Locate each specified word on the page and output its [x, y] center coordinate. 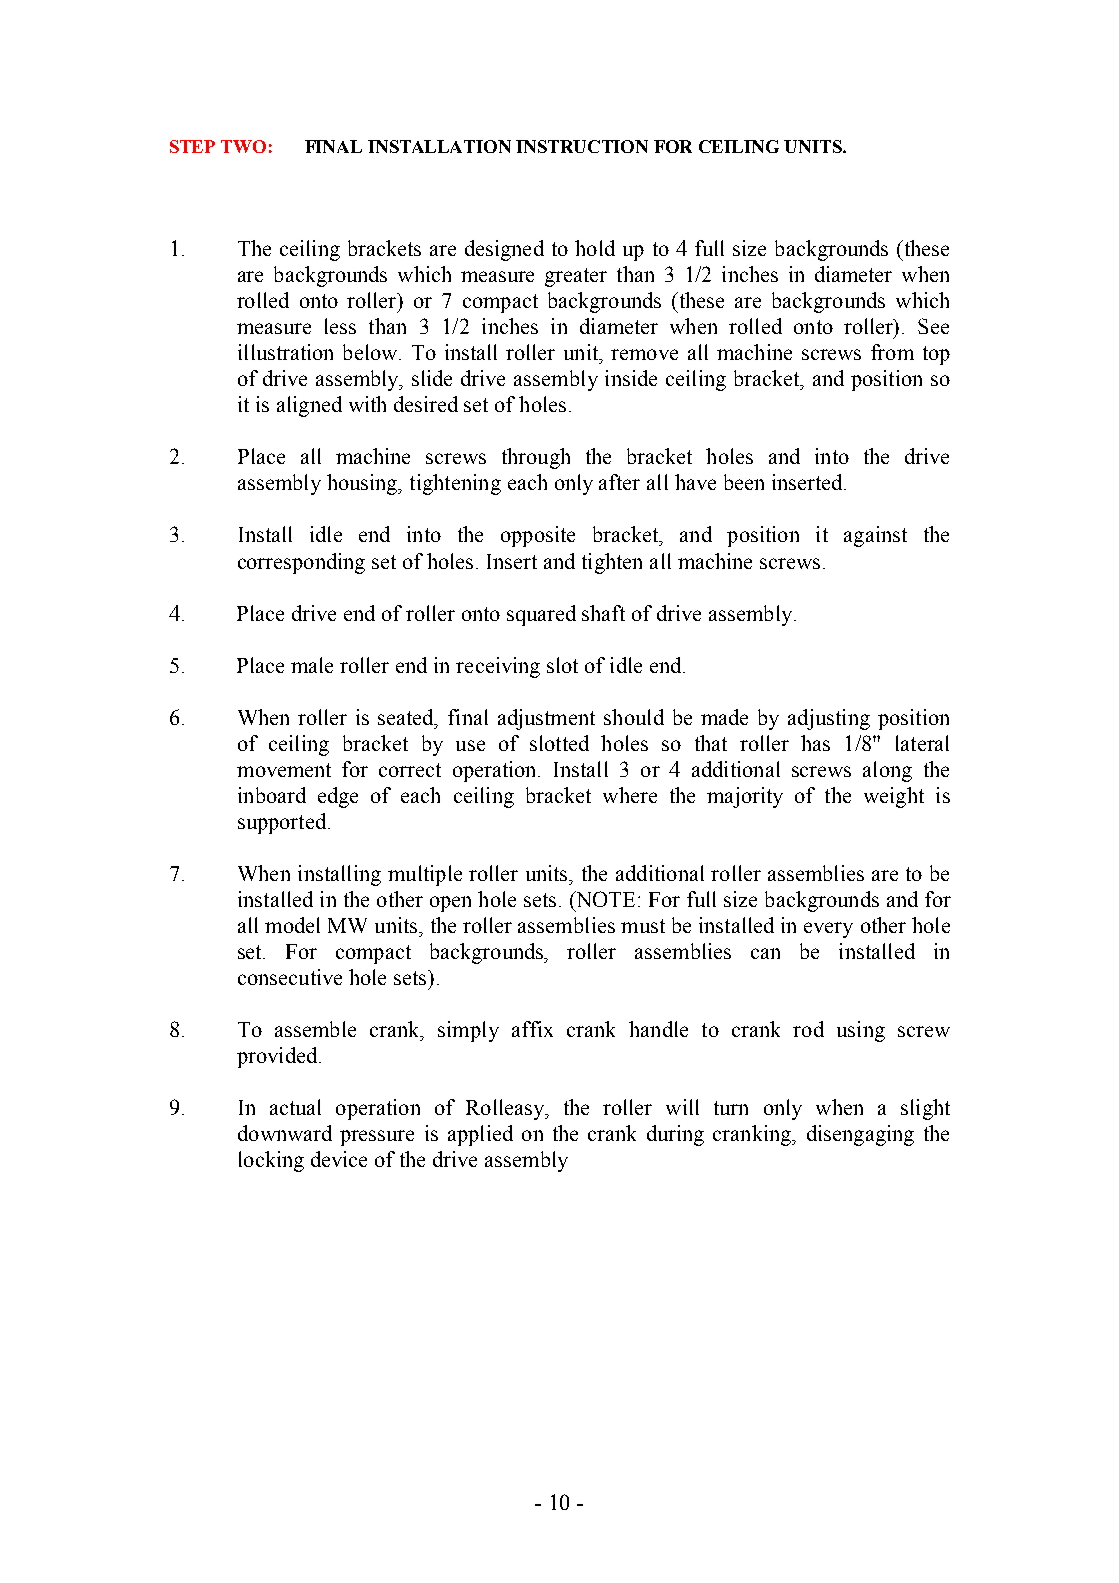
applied [480, 1135]
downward [285, 1133]
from [892, 352]
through [536, 458]
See [933, 326]
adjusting [829, 719]
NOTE [604, 899]
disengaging [860, 1135]
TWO [243, 146]
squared [541, 615]
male [312, 665]
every [828, 930]
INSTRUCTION [582, 146]
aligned [309, 406]
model [292, 925]
